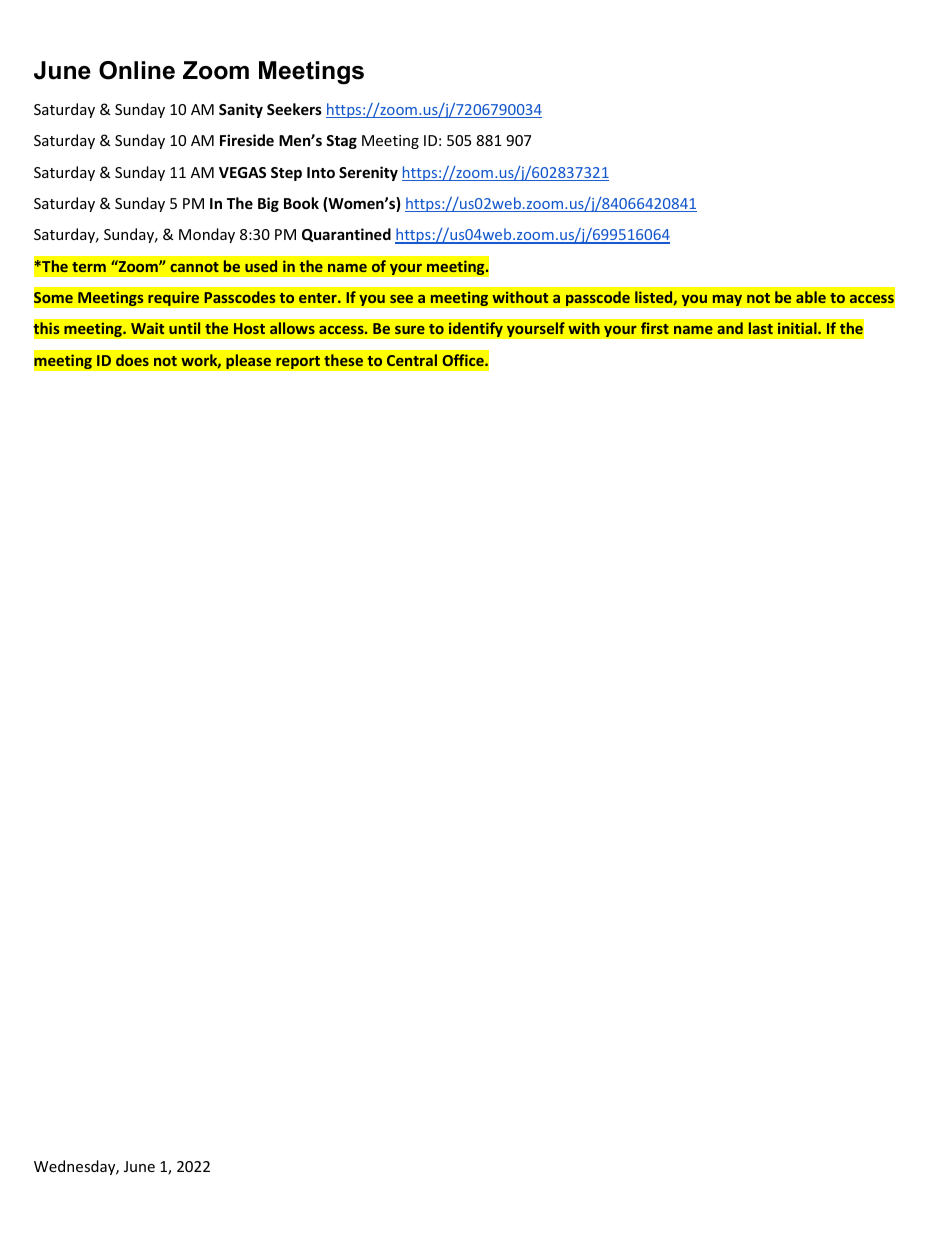 The image size is (952, 1233). I want to click on Seekers, so click(294, 109).
